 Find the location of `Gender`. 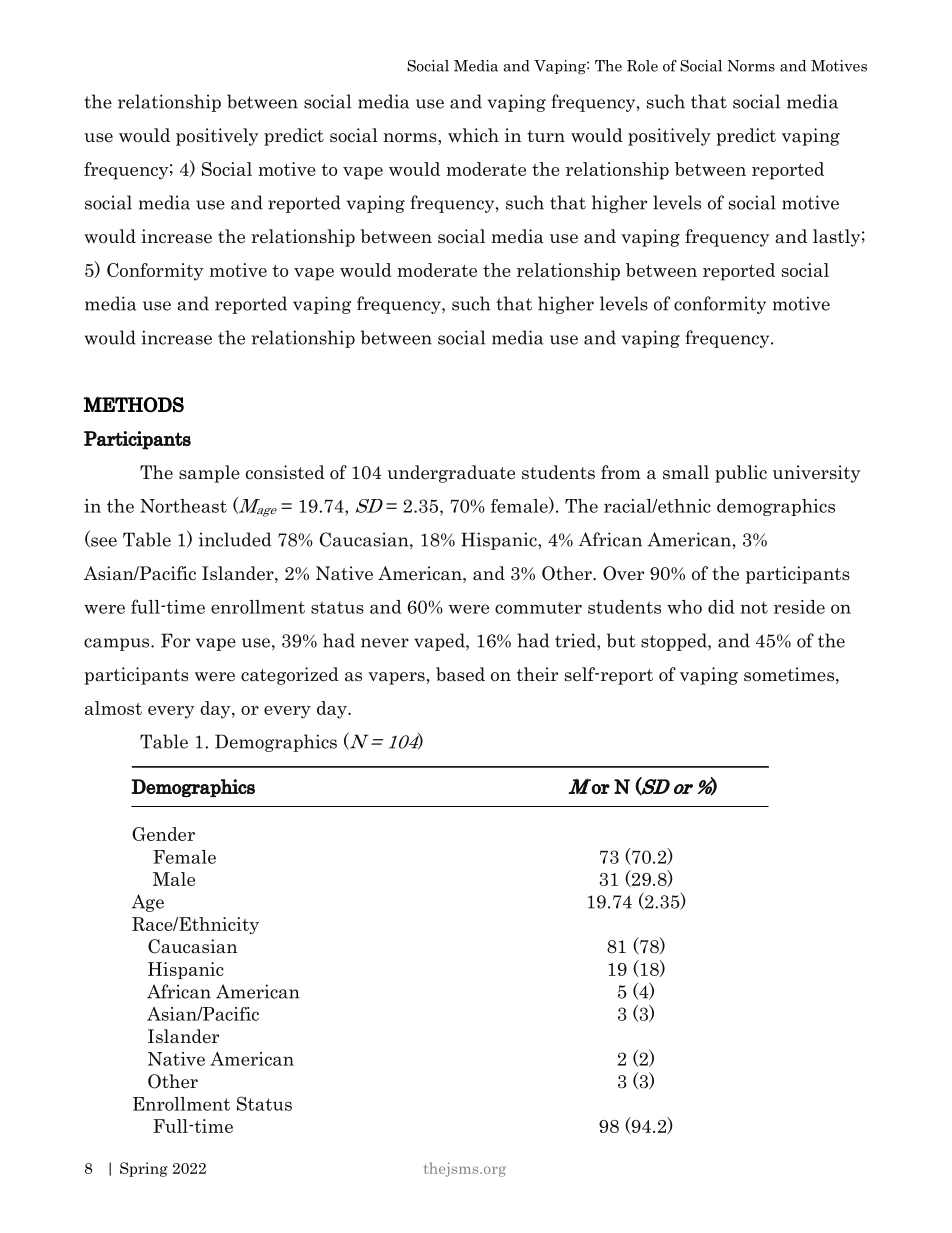

Gender is located at coordinates (163, 834).
